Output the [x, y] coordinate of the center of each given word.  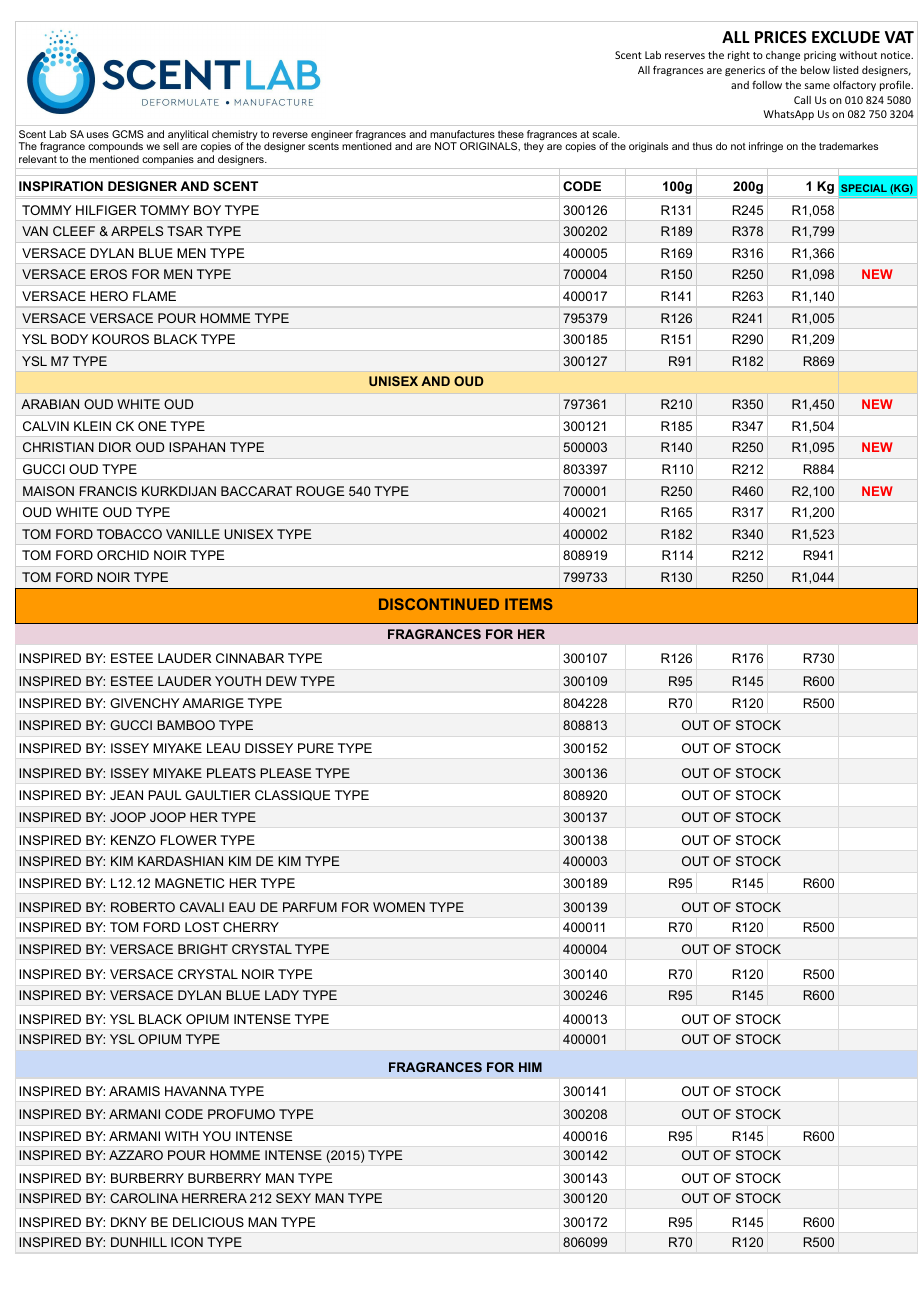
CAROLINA [144, 1198]
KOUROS [120, 339]
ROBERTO [143, 907]
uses [98, 135]
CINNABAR [250, 658]
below [815, 70]
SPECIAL [864, 188]
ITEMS [529, 604]
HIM [530, 1067]
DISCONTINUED [439, 604]
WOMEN [399, 907]
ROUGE [320, 491]
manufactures [462, 134]
